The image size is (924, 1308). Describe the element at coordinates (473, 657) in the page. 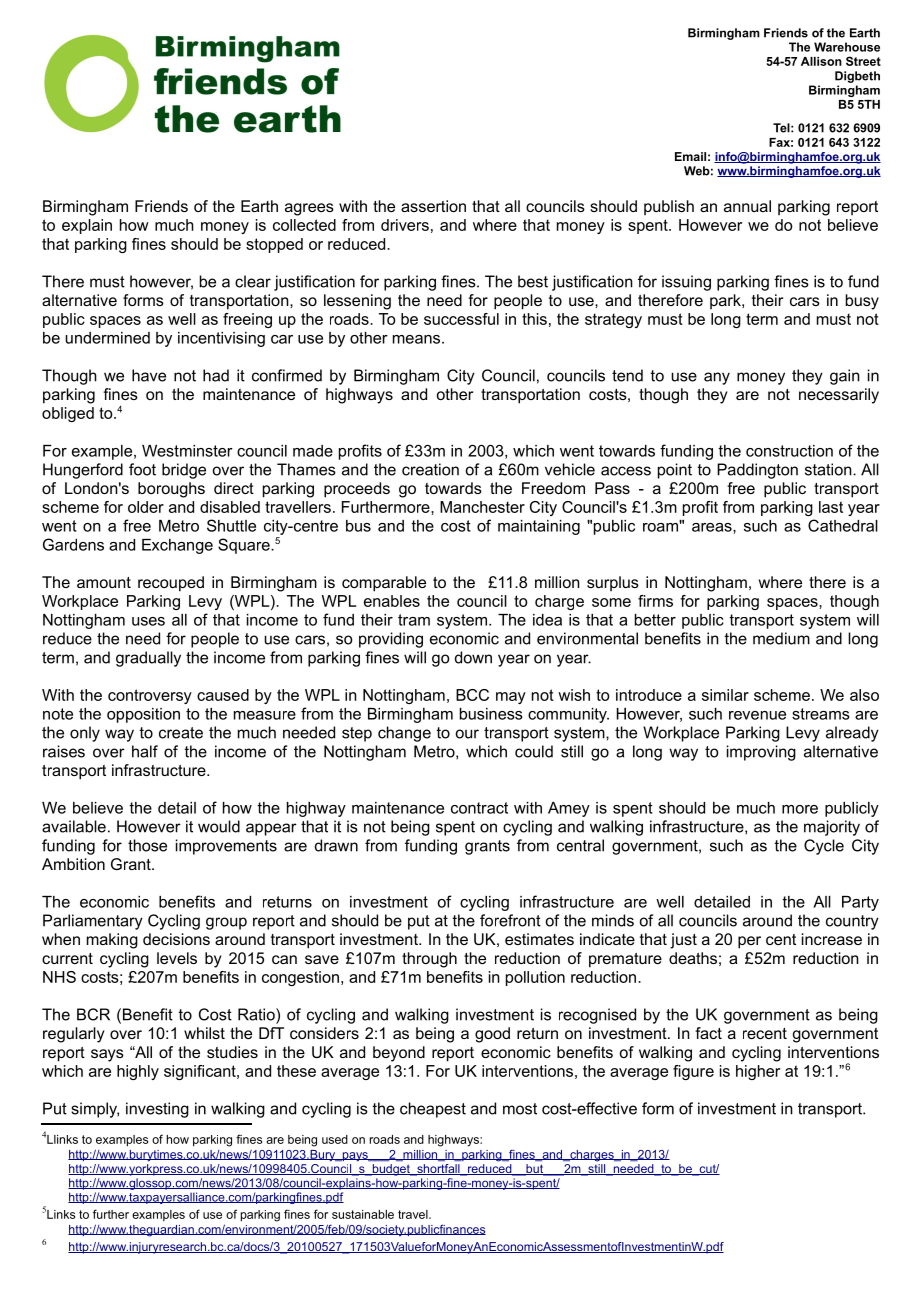

I see `down` at that location.
